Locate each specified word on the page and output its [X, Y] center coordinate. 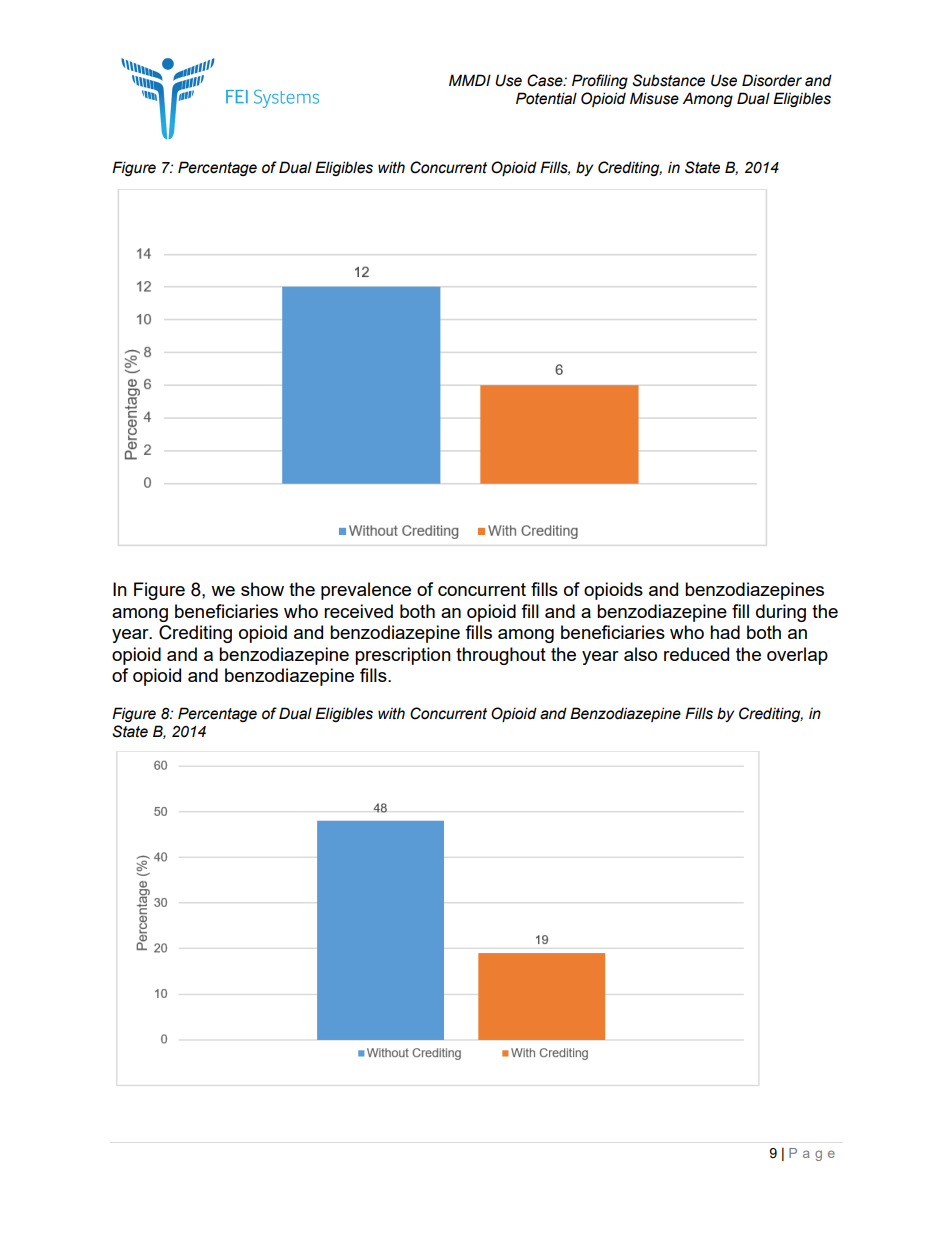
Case [546, 80]
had [725, 632]
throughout [501, 656]
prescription [403, 656]
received [358, 611]
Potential [546, 98]
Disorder [772, 80]
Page [812, 1154]
